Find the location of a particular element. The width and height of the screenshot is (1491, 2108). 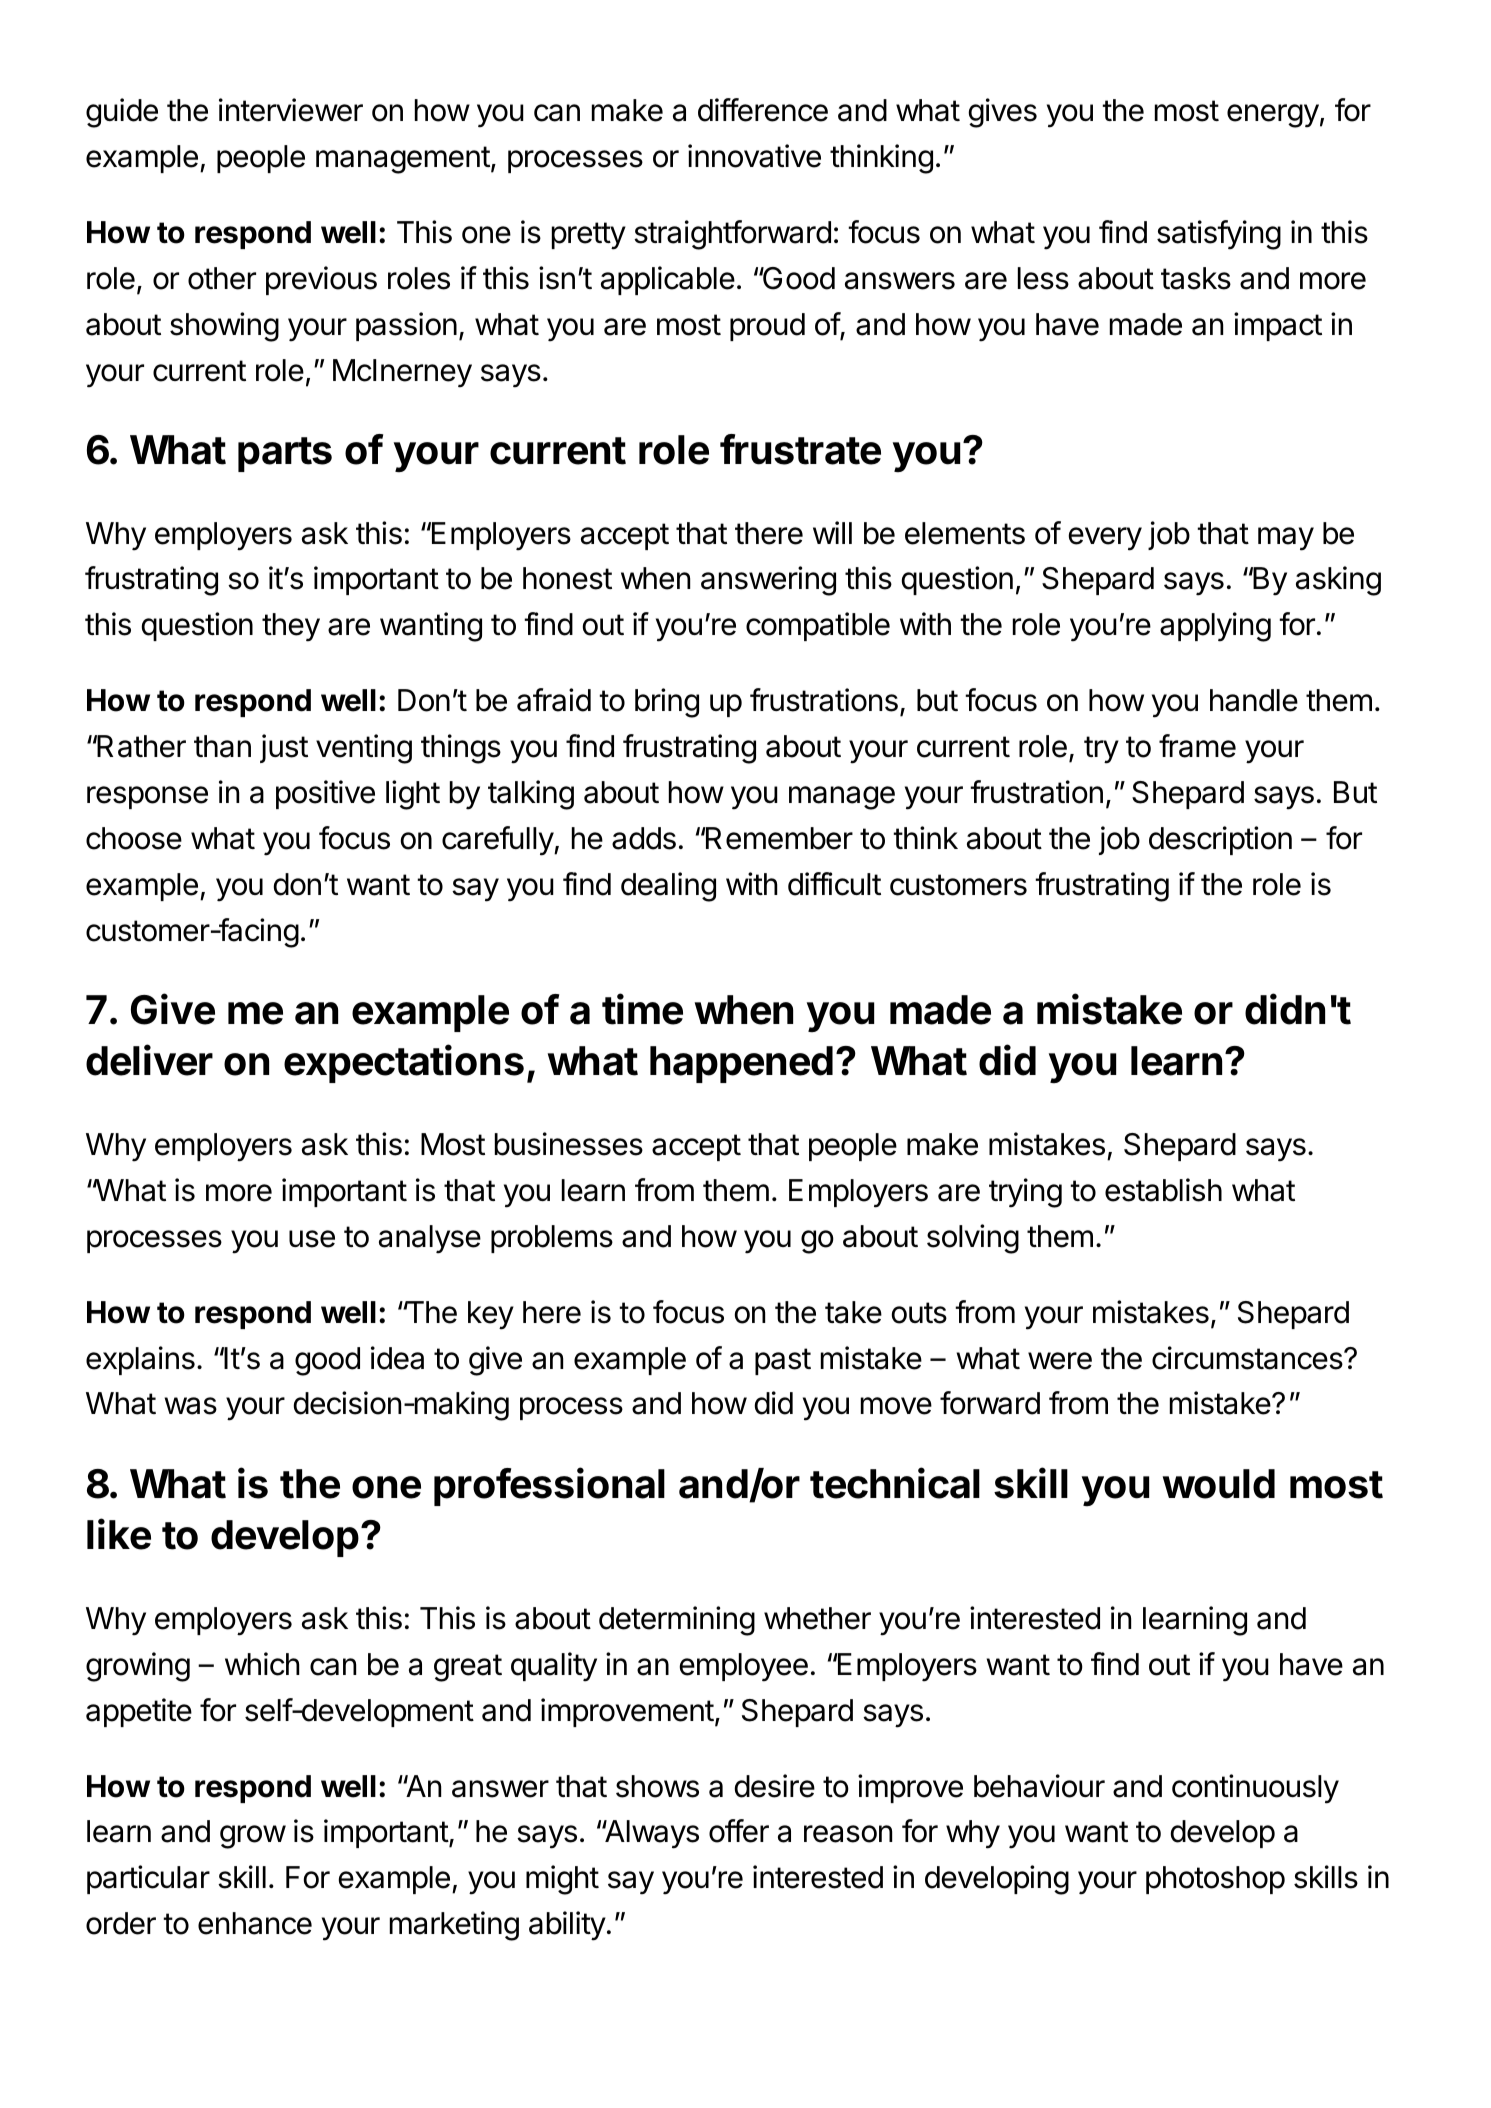

interviewer is located at coordinates (291, 110).
